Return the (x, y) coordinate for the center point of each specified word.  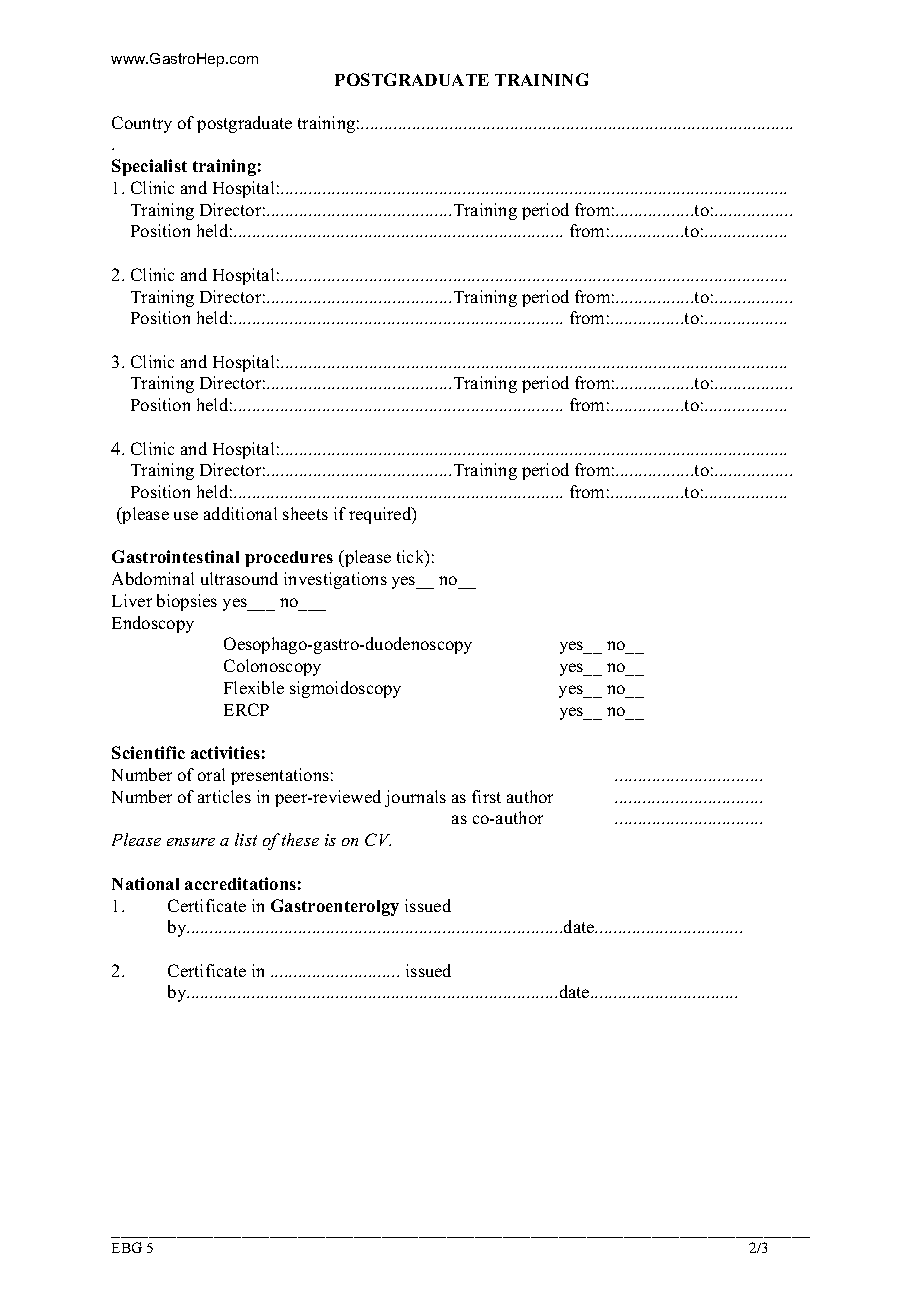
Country (142, 124)
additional (240, 513)
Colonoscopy (272, 667)
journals (415, 798)
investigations (335, 580)
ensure (191, 842)
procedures (289, 559)
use (186, 515)
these (300, 839)
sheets (305, 513)
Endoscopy (153, 624)
